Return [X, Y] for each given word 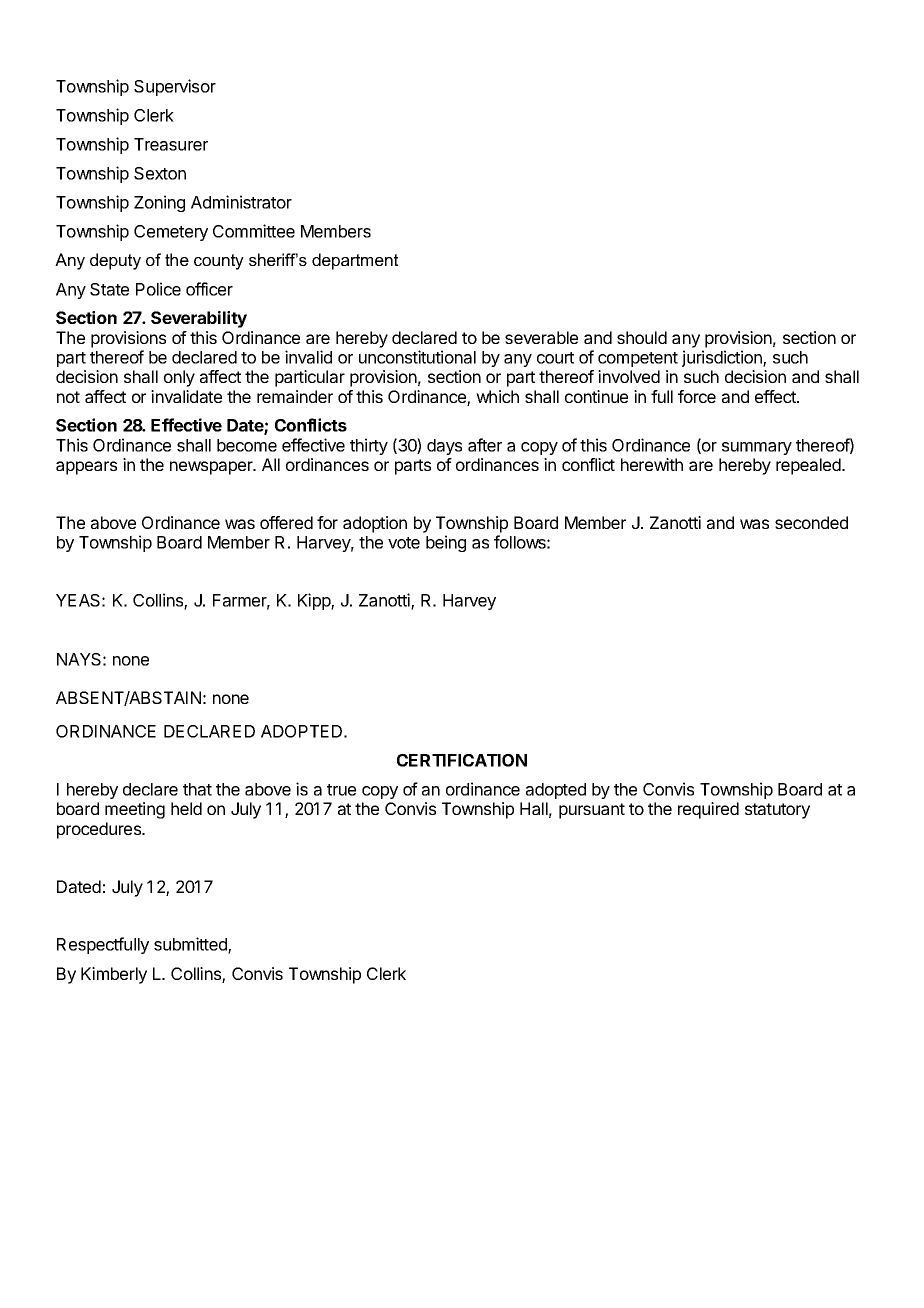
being [446, 543]
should [642, 337]
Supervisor [175, 87]
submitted [191, 945]
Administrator [241, 202]
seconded [811, 522]
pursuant [592, 811]
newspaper [212, 468]
